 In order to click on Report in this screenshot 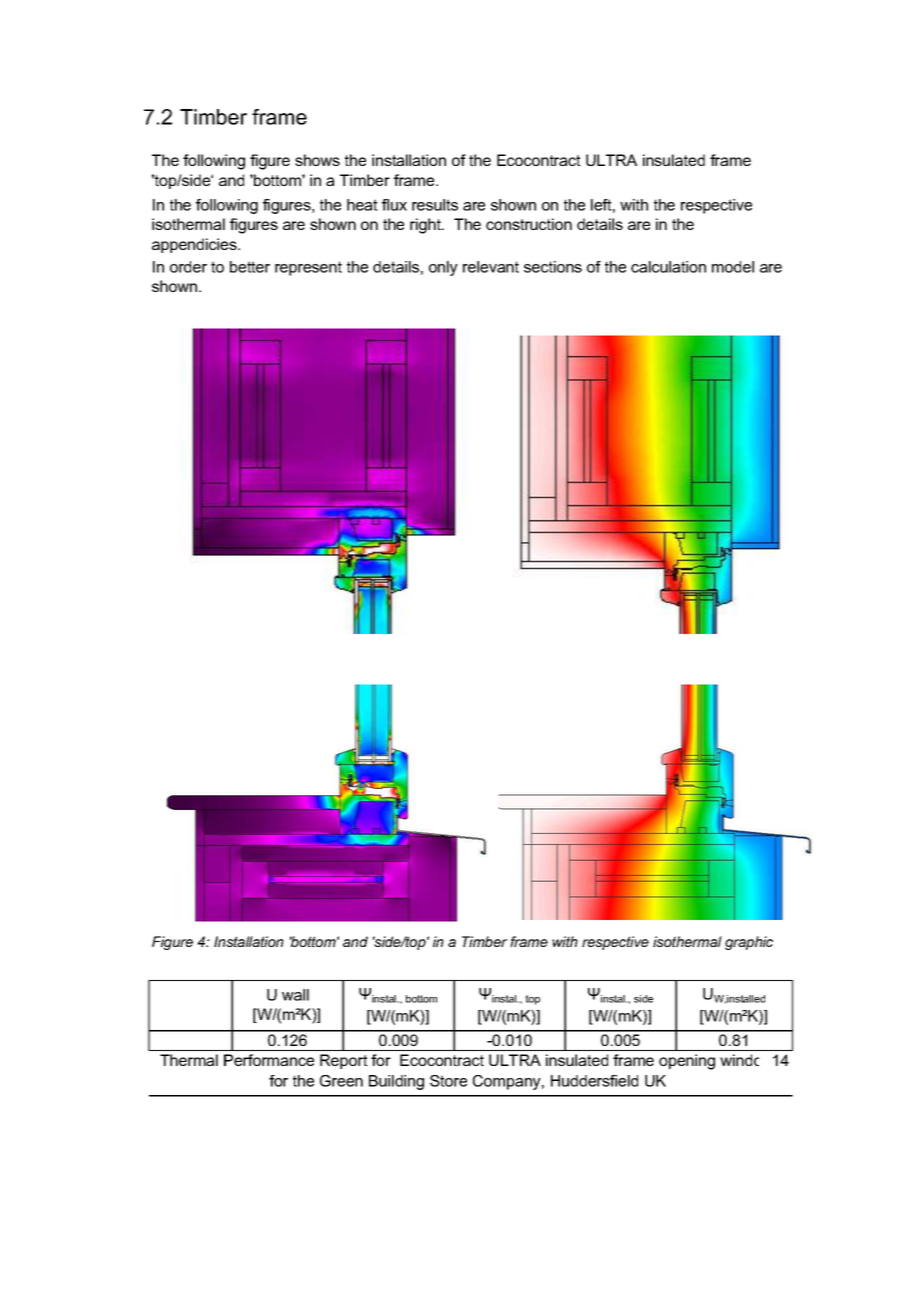, I will do `click(344, 1061)`.
